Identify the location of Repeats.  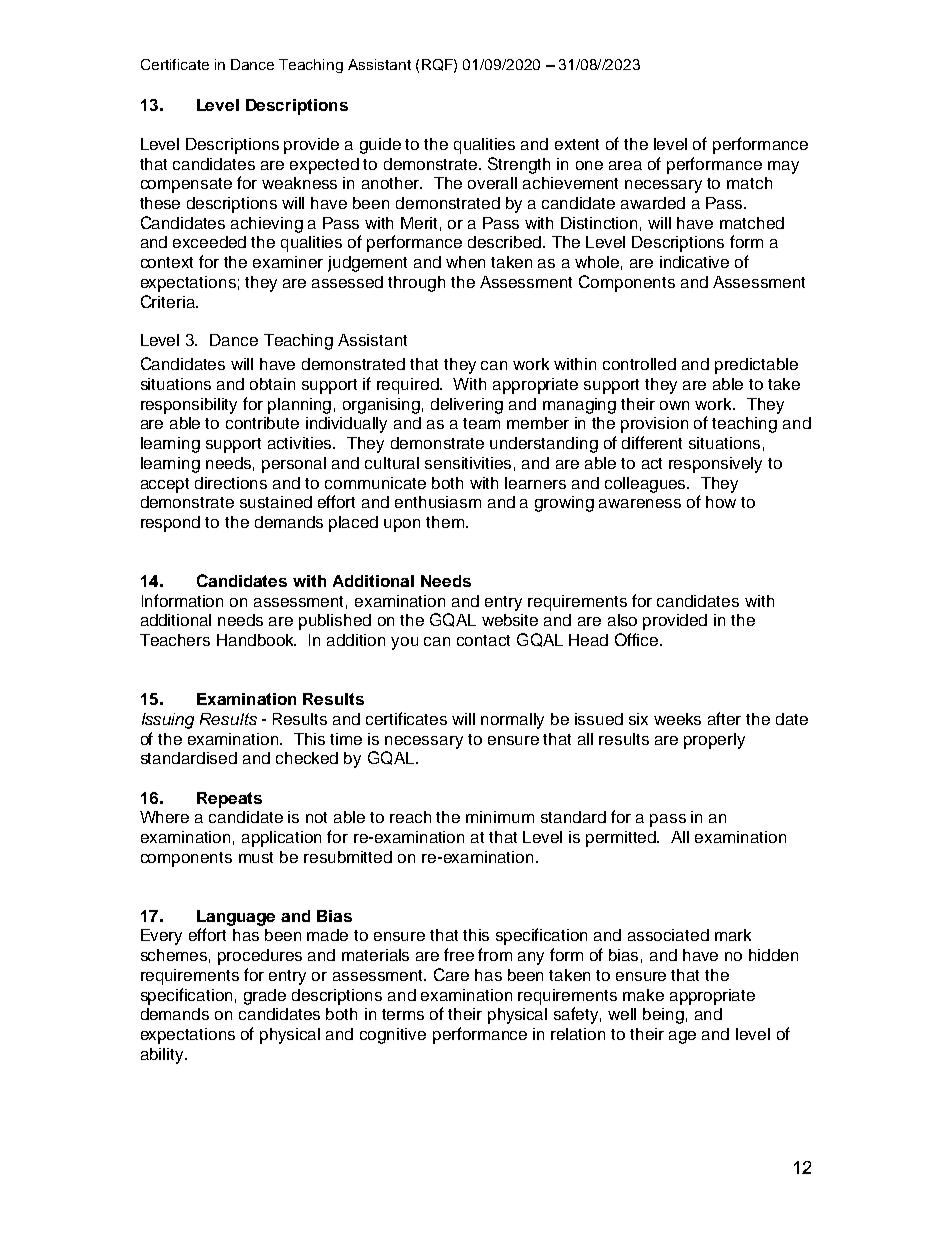
(229, 800).
